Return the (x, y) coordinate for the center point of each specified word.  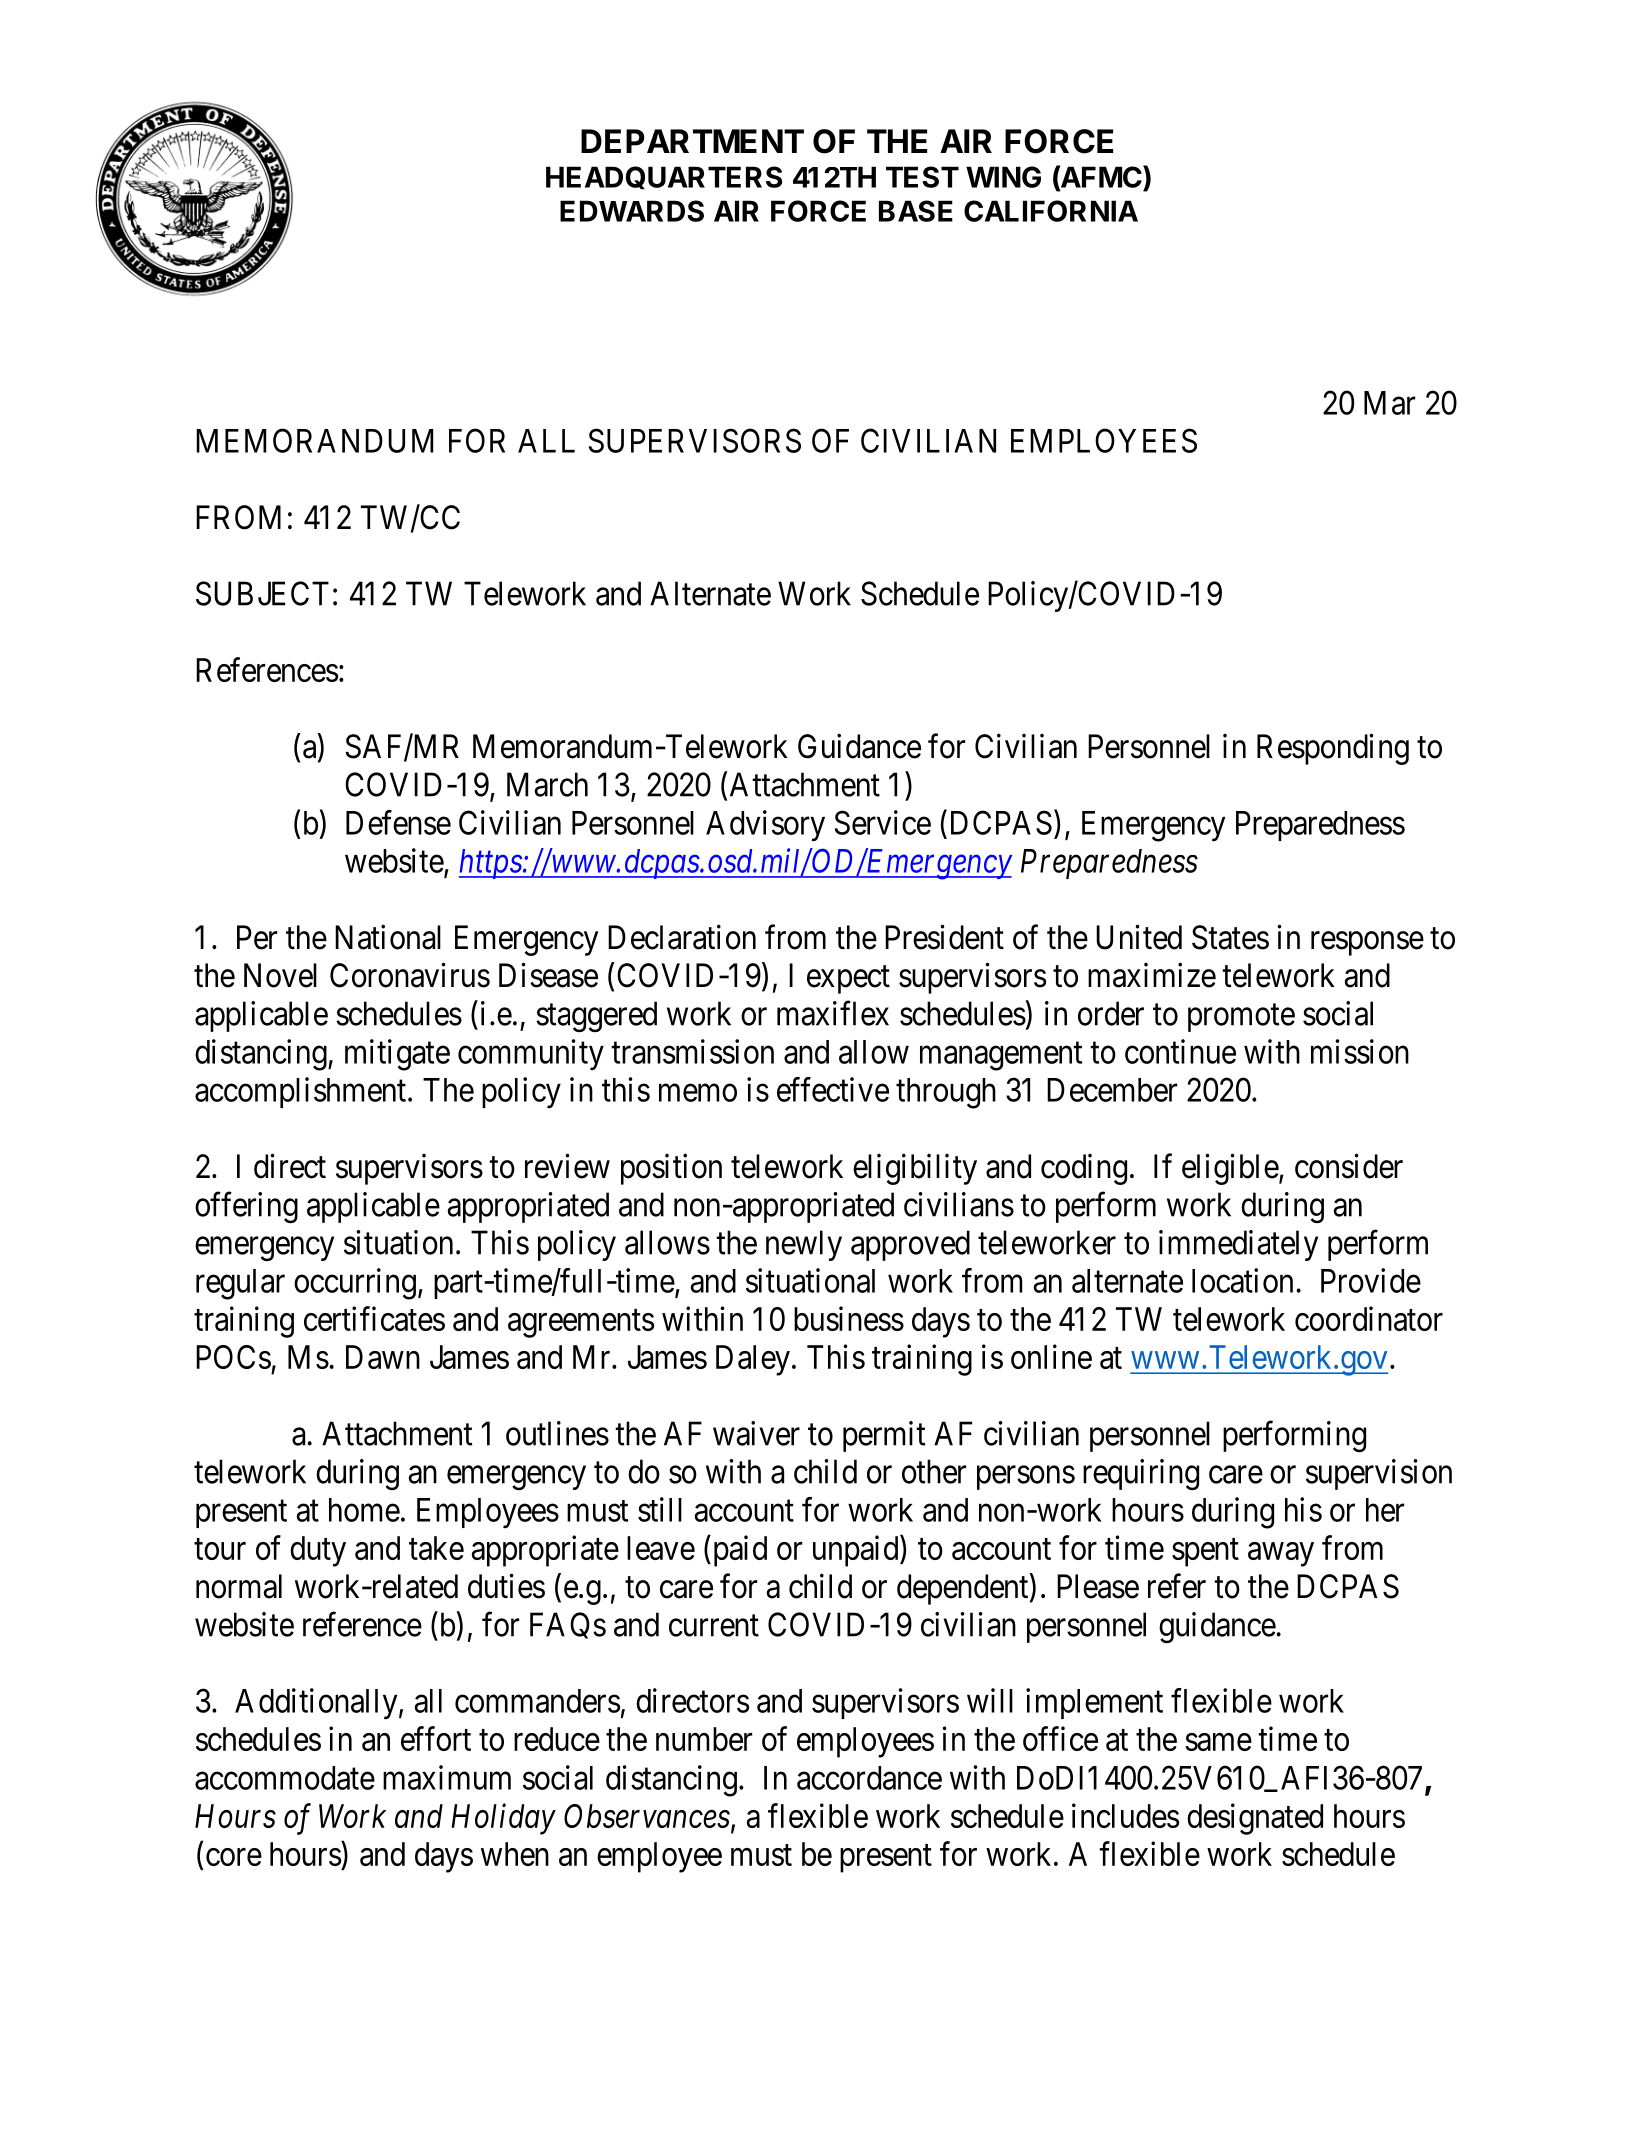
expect (848, 980)
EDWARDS (632, 211)
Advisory (765, 826)
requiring (1141, 1475)
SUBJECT (262, 593)
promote (1241, 1018)
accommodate (285, 1778)
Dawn (383, 1357)
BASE (916, 211)
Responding (1333, 749)
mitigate (397, 1055)
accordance (869, 1778)
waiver (756, 1433)
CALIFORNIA (1051, 211)
